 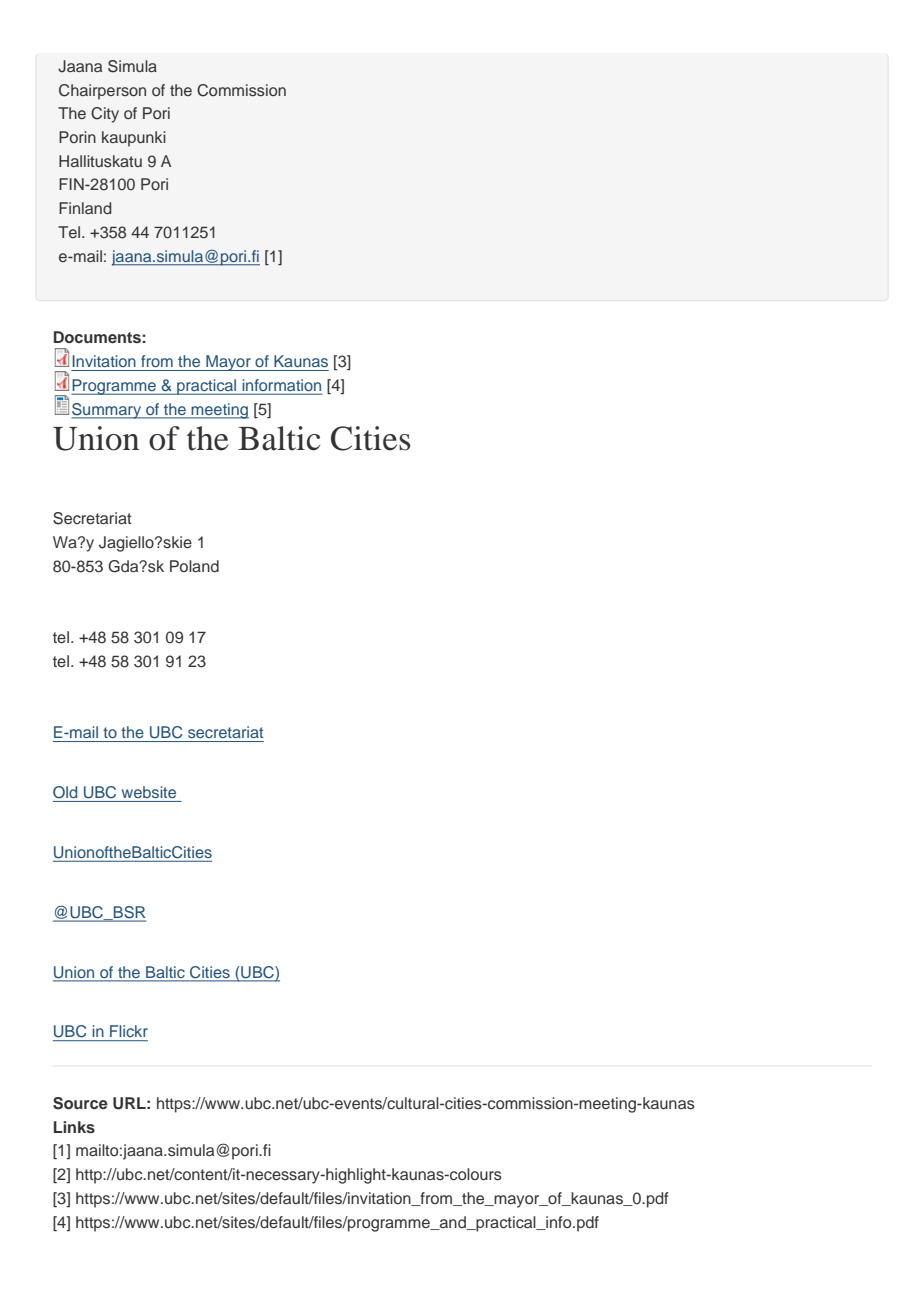 I want to click on Poland, so click(x=194, y=566).
